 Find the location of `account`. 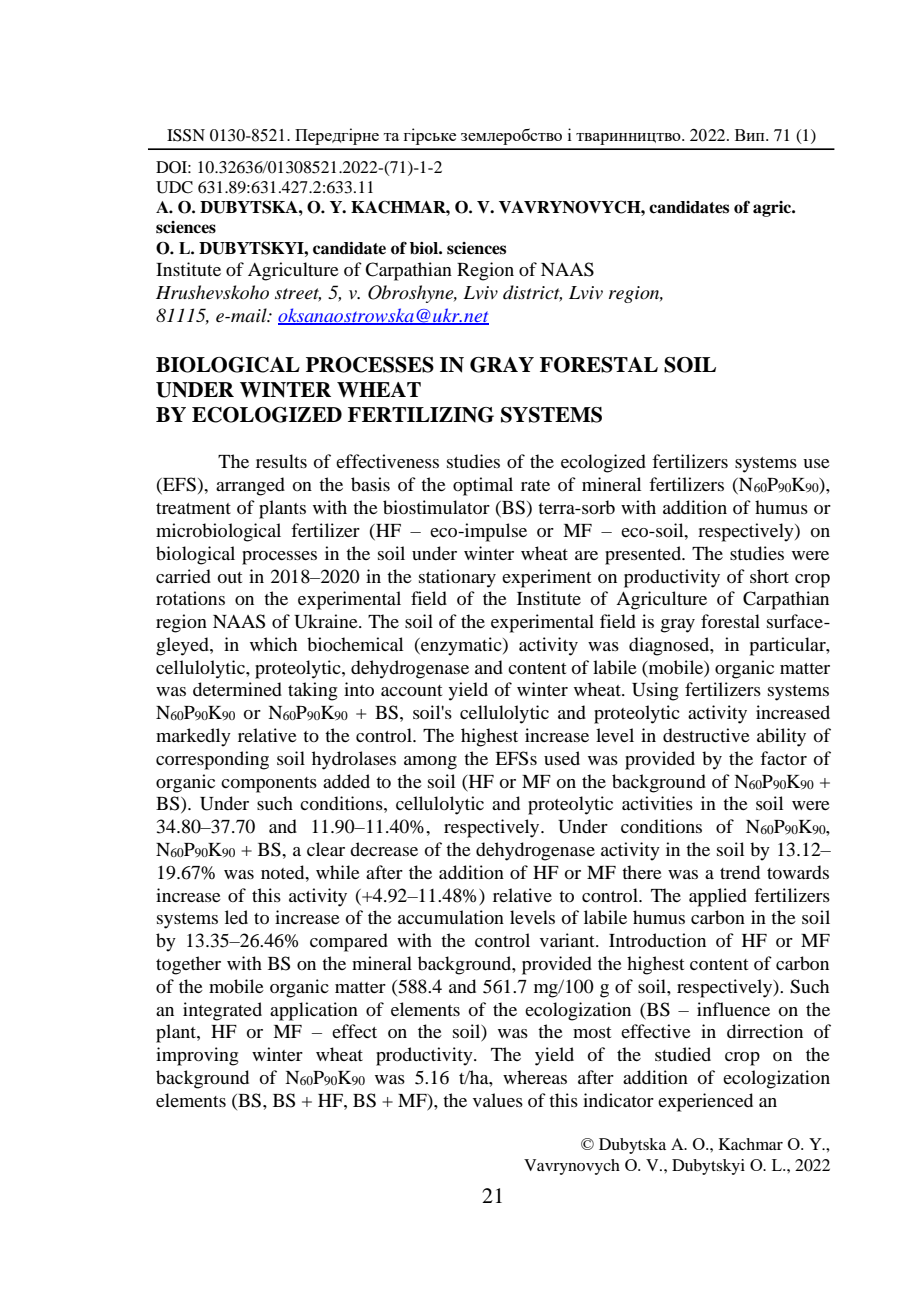

account is located at coordinates (411, 690).
